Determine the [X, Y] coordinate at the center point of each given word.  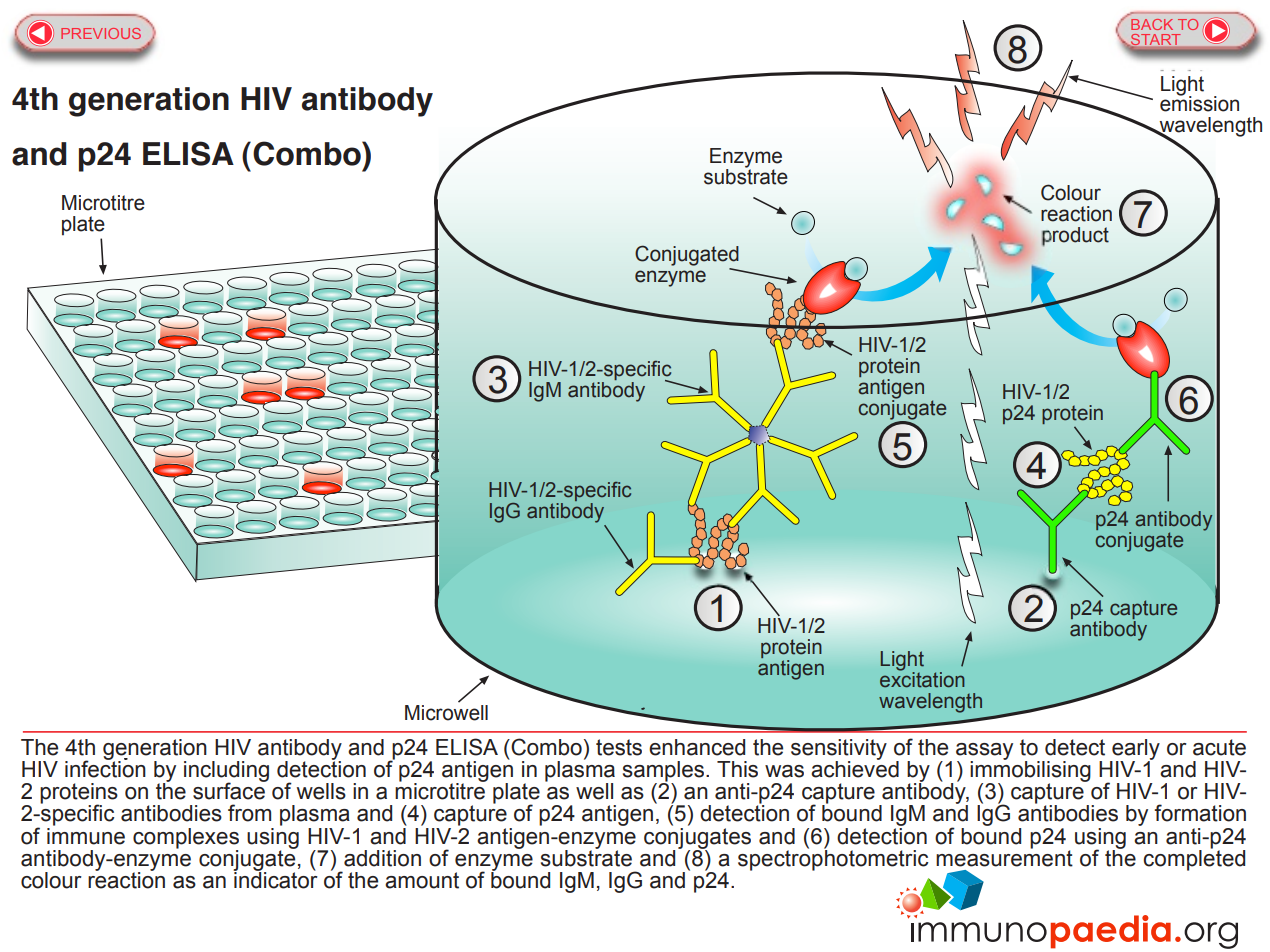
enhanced [697, 747]
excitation [922, 678]
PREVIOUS [101, 33]
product [1075, 237]
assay [984, 752]
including [226, 772]
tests [619, 747]
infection [105, 768]
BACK [1152, 24]
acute [1219, 747]
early [1135, 750]
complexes [186, 839]
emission [1199, 103]
